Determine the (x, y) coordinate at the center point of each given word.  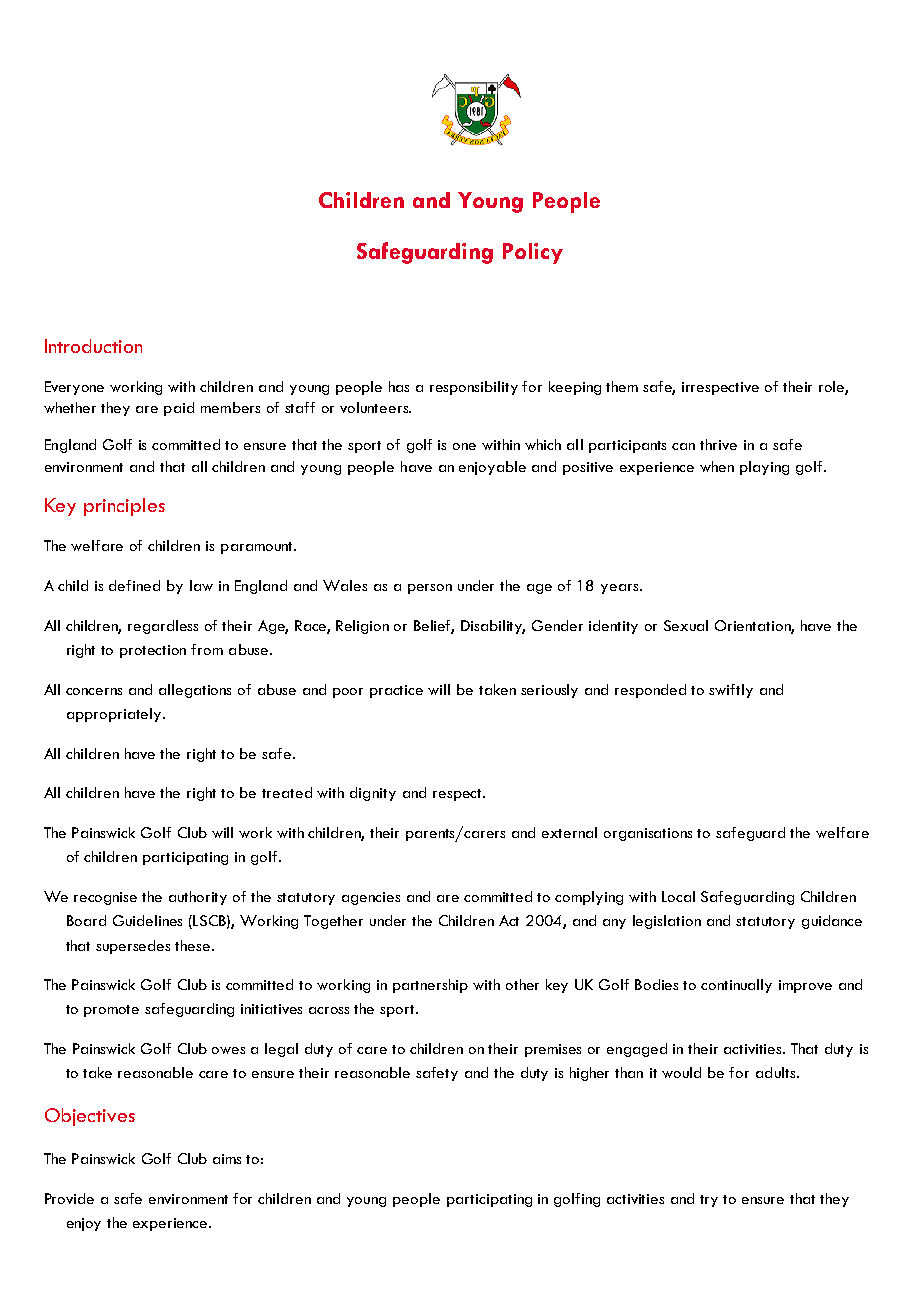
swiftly (731, 691)
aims (227, 1159)
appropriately (115, 715)
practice (396, 691)
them (622, 386)
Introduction (93, 346)
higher (589, 1074)
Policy (533, 253)
